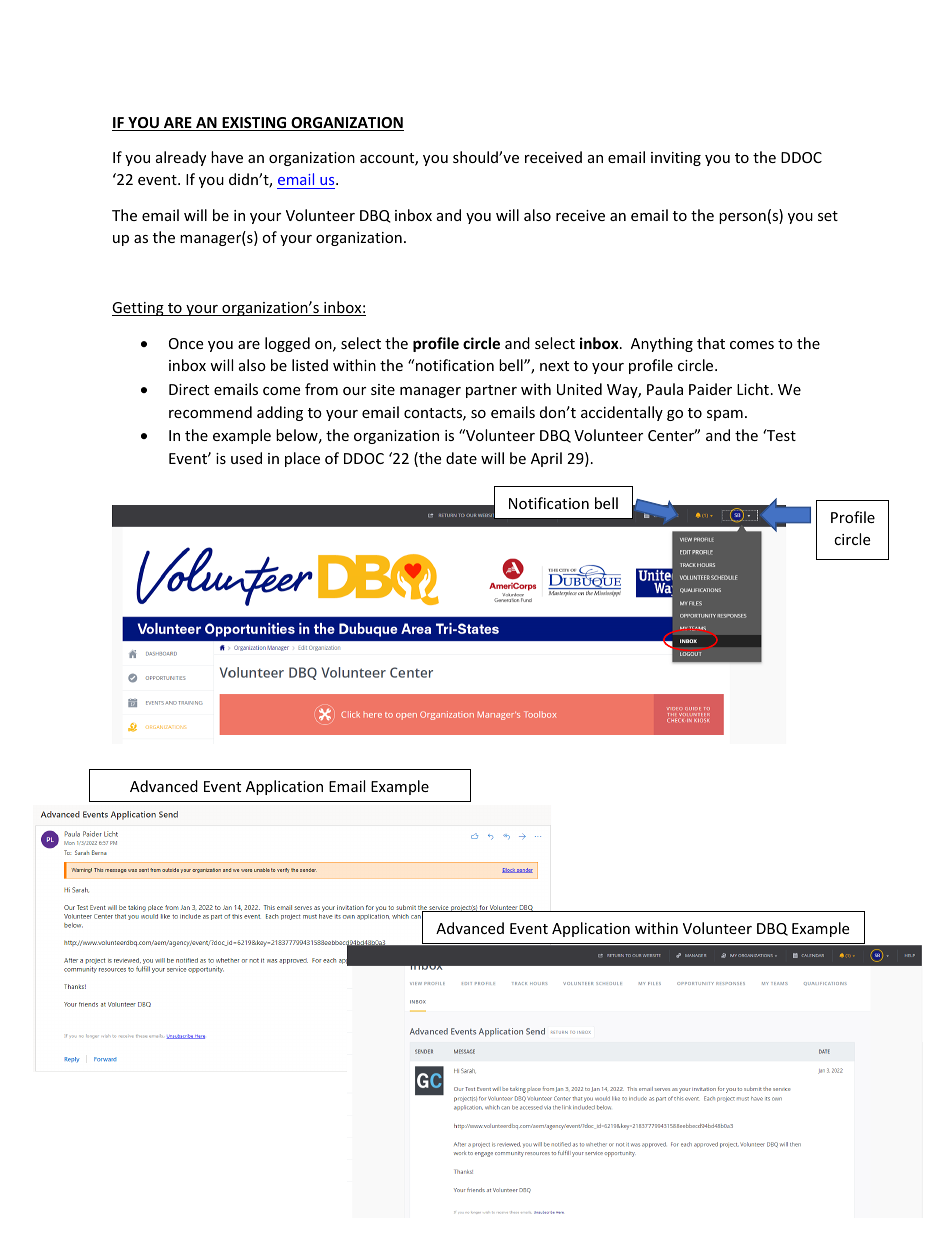 Image resolution: width=952 pixels, height=1233 pixels. What do you see at coordinates (554, 366) in the screenshot?
I see `next` at bounding box center [554, 366].
